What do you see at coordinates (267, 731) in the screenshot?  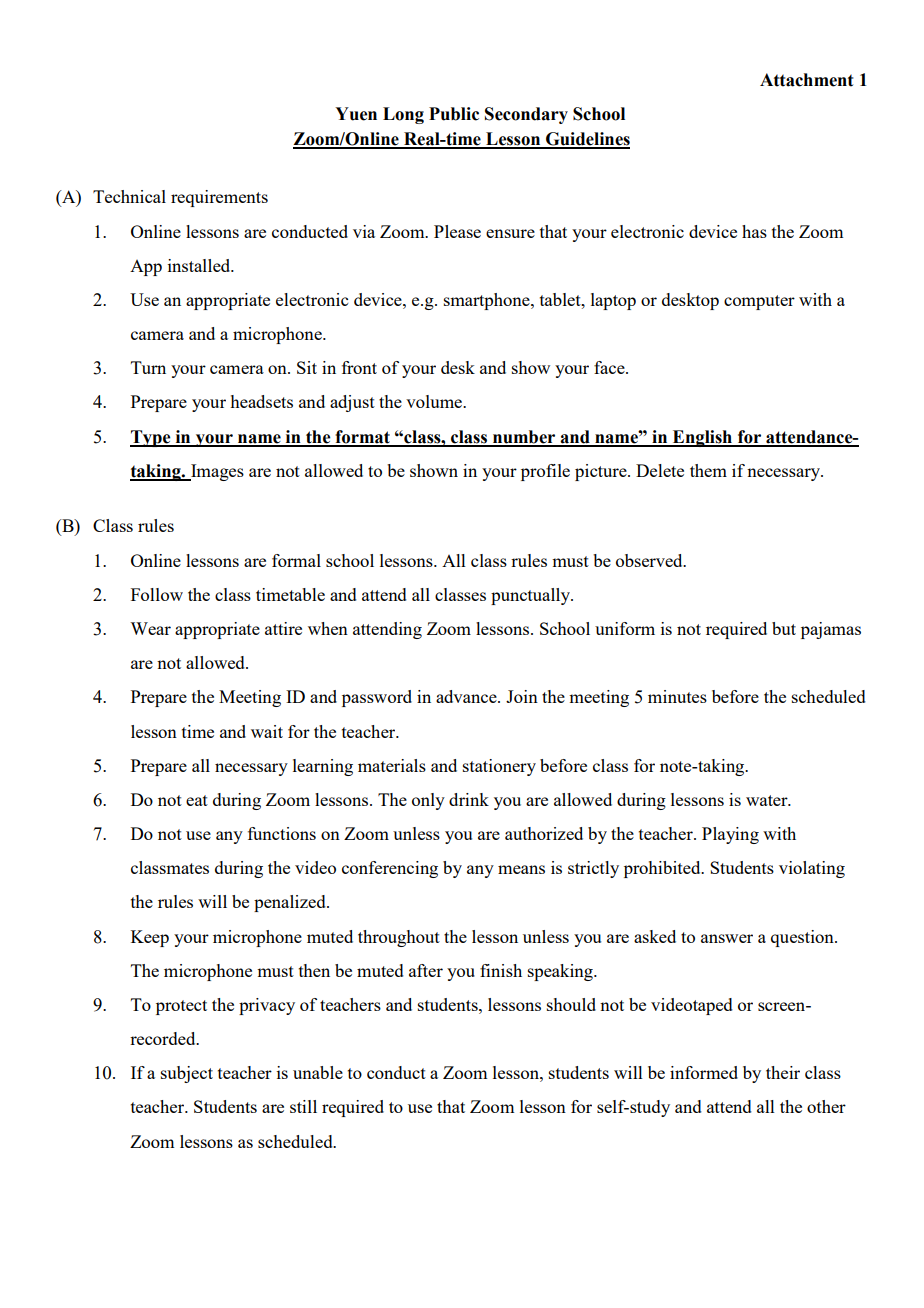 I see `wait` at bounding box center [267, 731].
